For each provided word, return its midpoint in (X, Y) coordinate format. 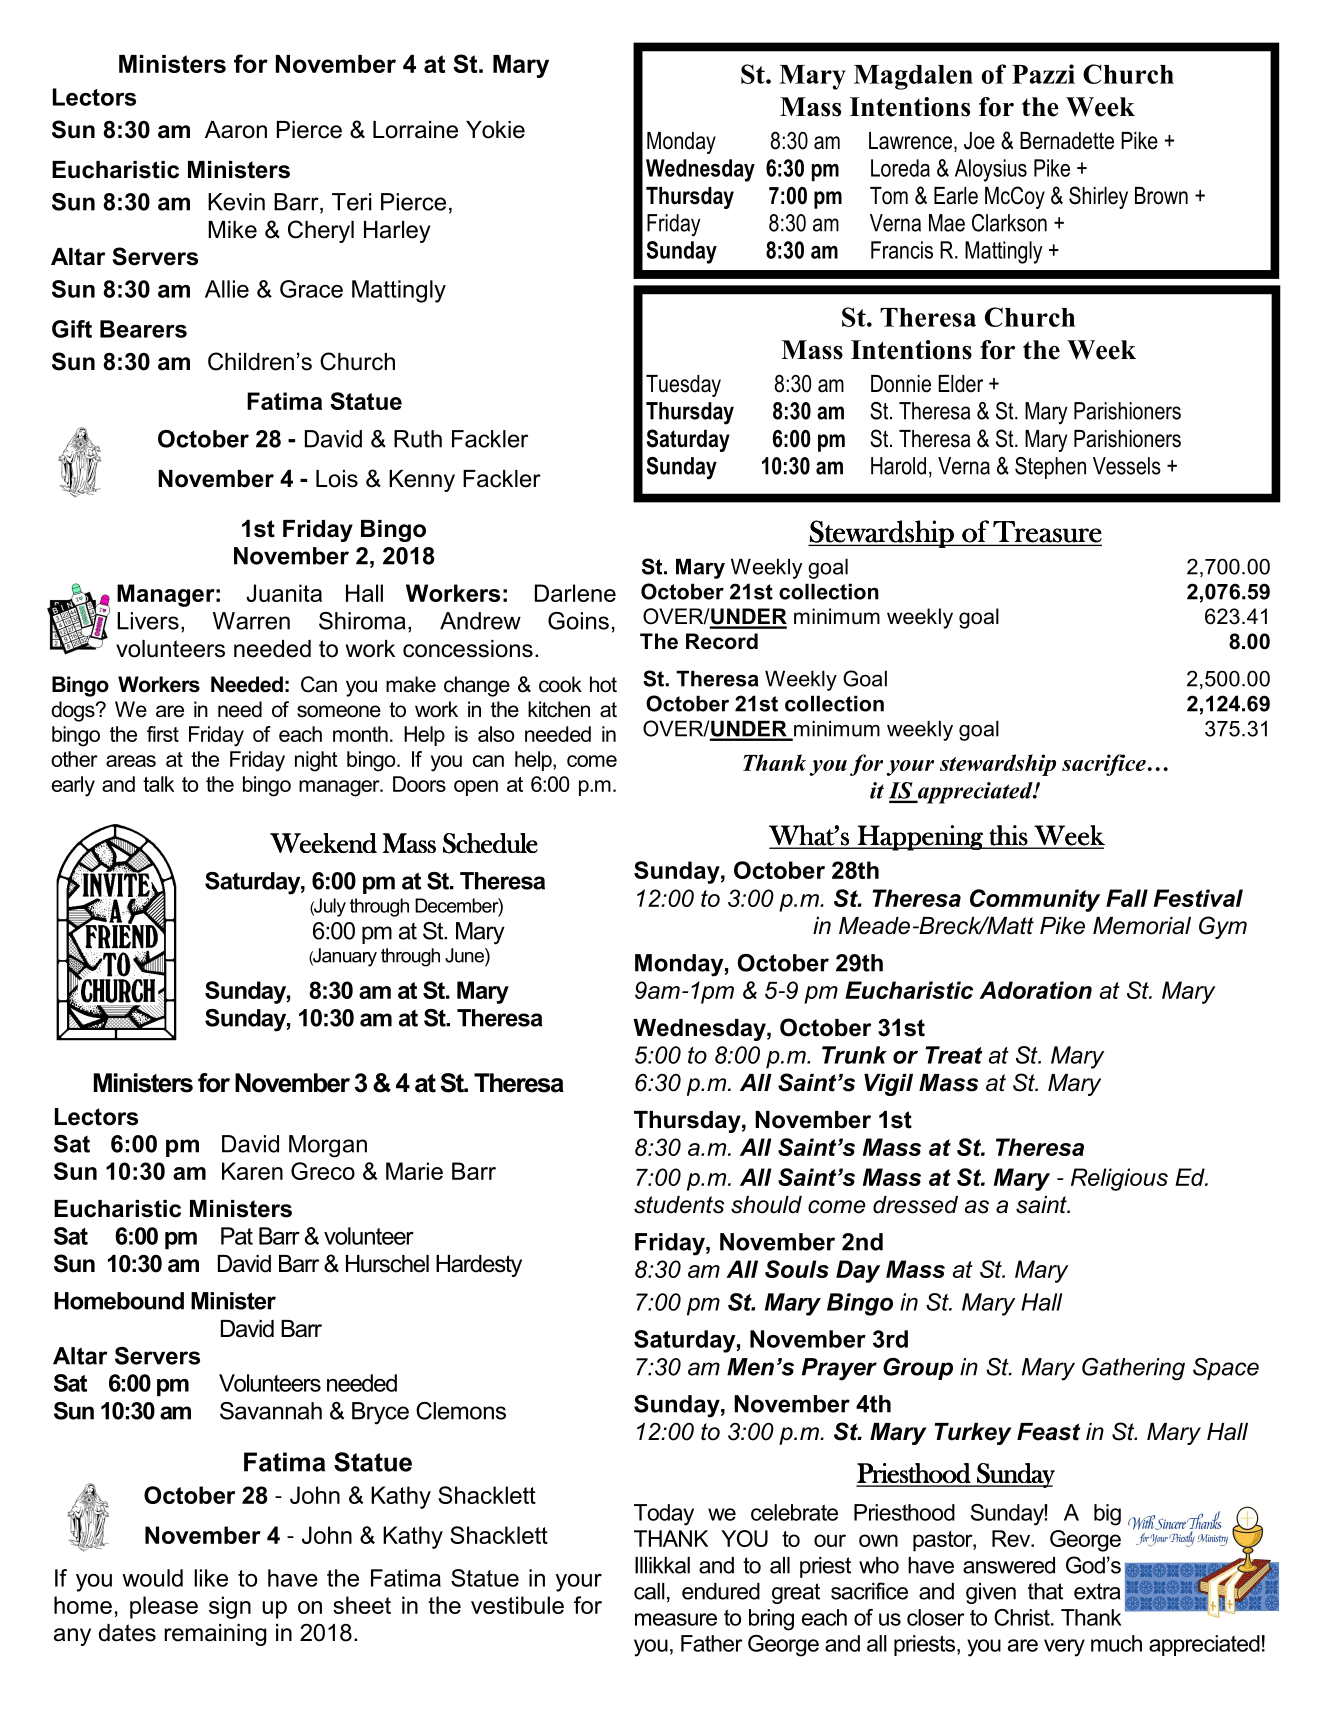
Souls (797, 1269)
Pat (237, 1236)
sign (230, 1607)
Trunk (854, 1055)
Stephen (1050, 468)
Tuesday (683, 386)
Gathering (1133, 1369)
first (163, 734)
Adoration (1035, 990)
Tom (889, 196)
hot (603, 684)
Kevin (236, 202)
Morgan (328, 1146)
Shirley (1098, 197)
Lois (337, 479)
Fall (1127, 898)
